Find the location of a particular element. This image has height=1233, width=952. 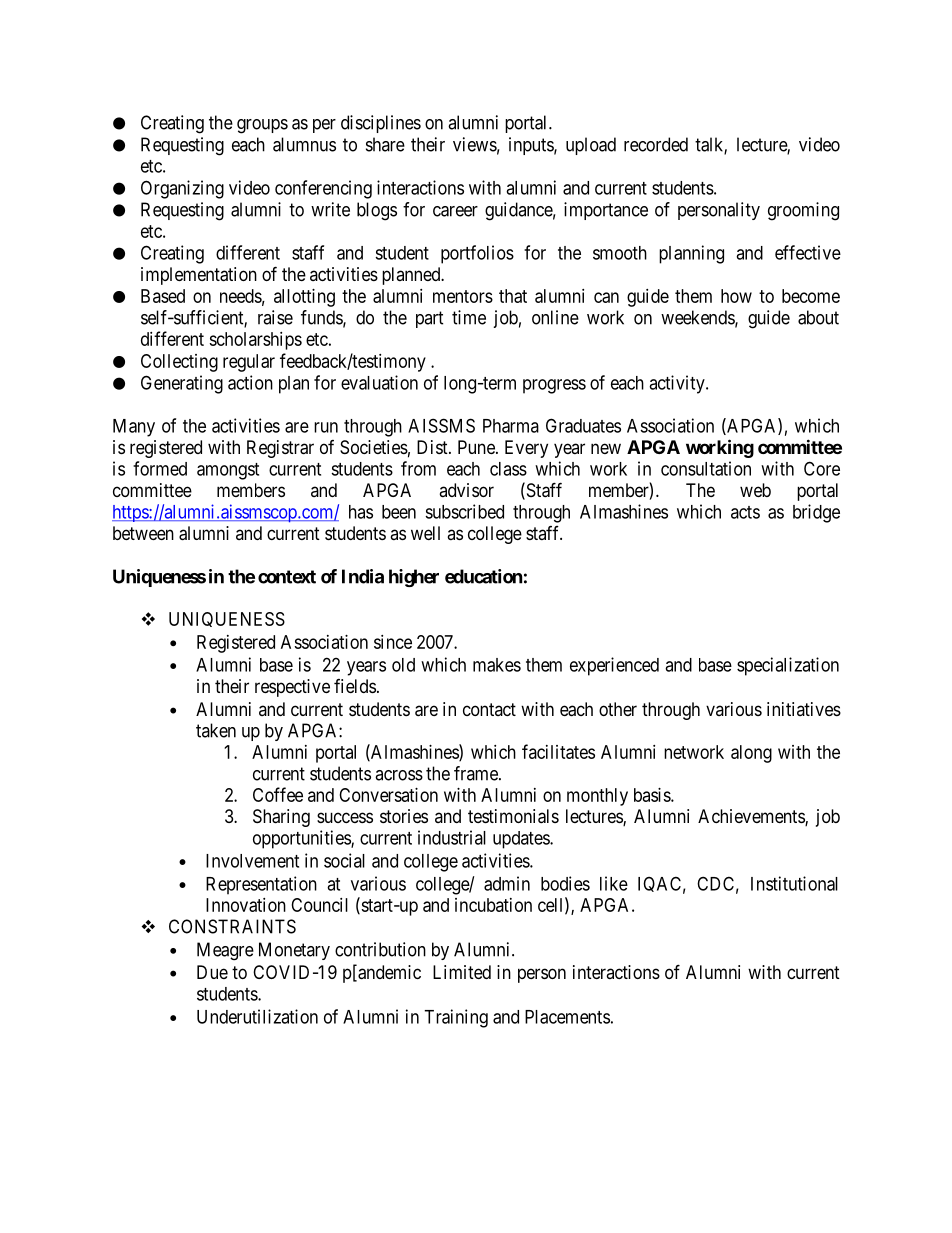

time is located at coordinates (469, 317).
